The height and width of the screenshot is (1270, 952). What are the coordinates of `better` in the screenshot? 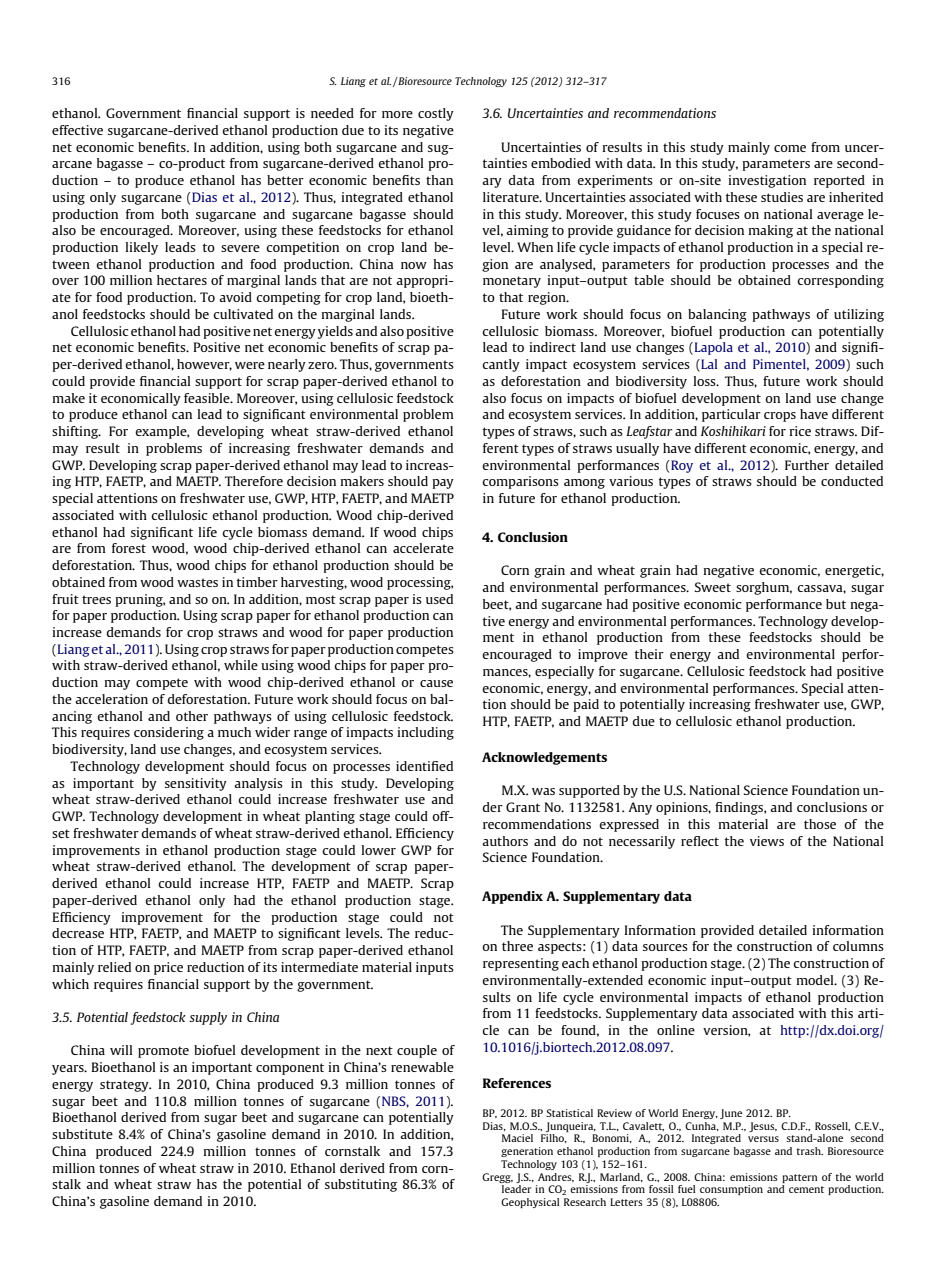 It's located at (285, 180).
